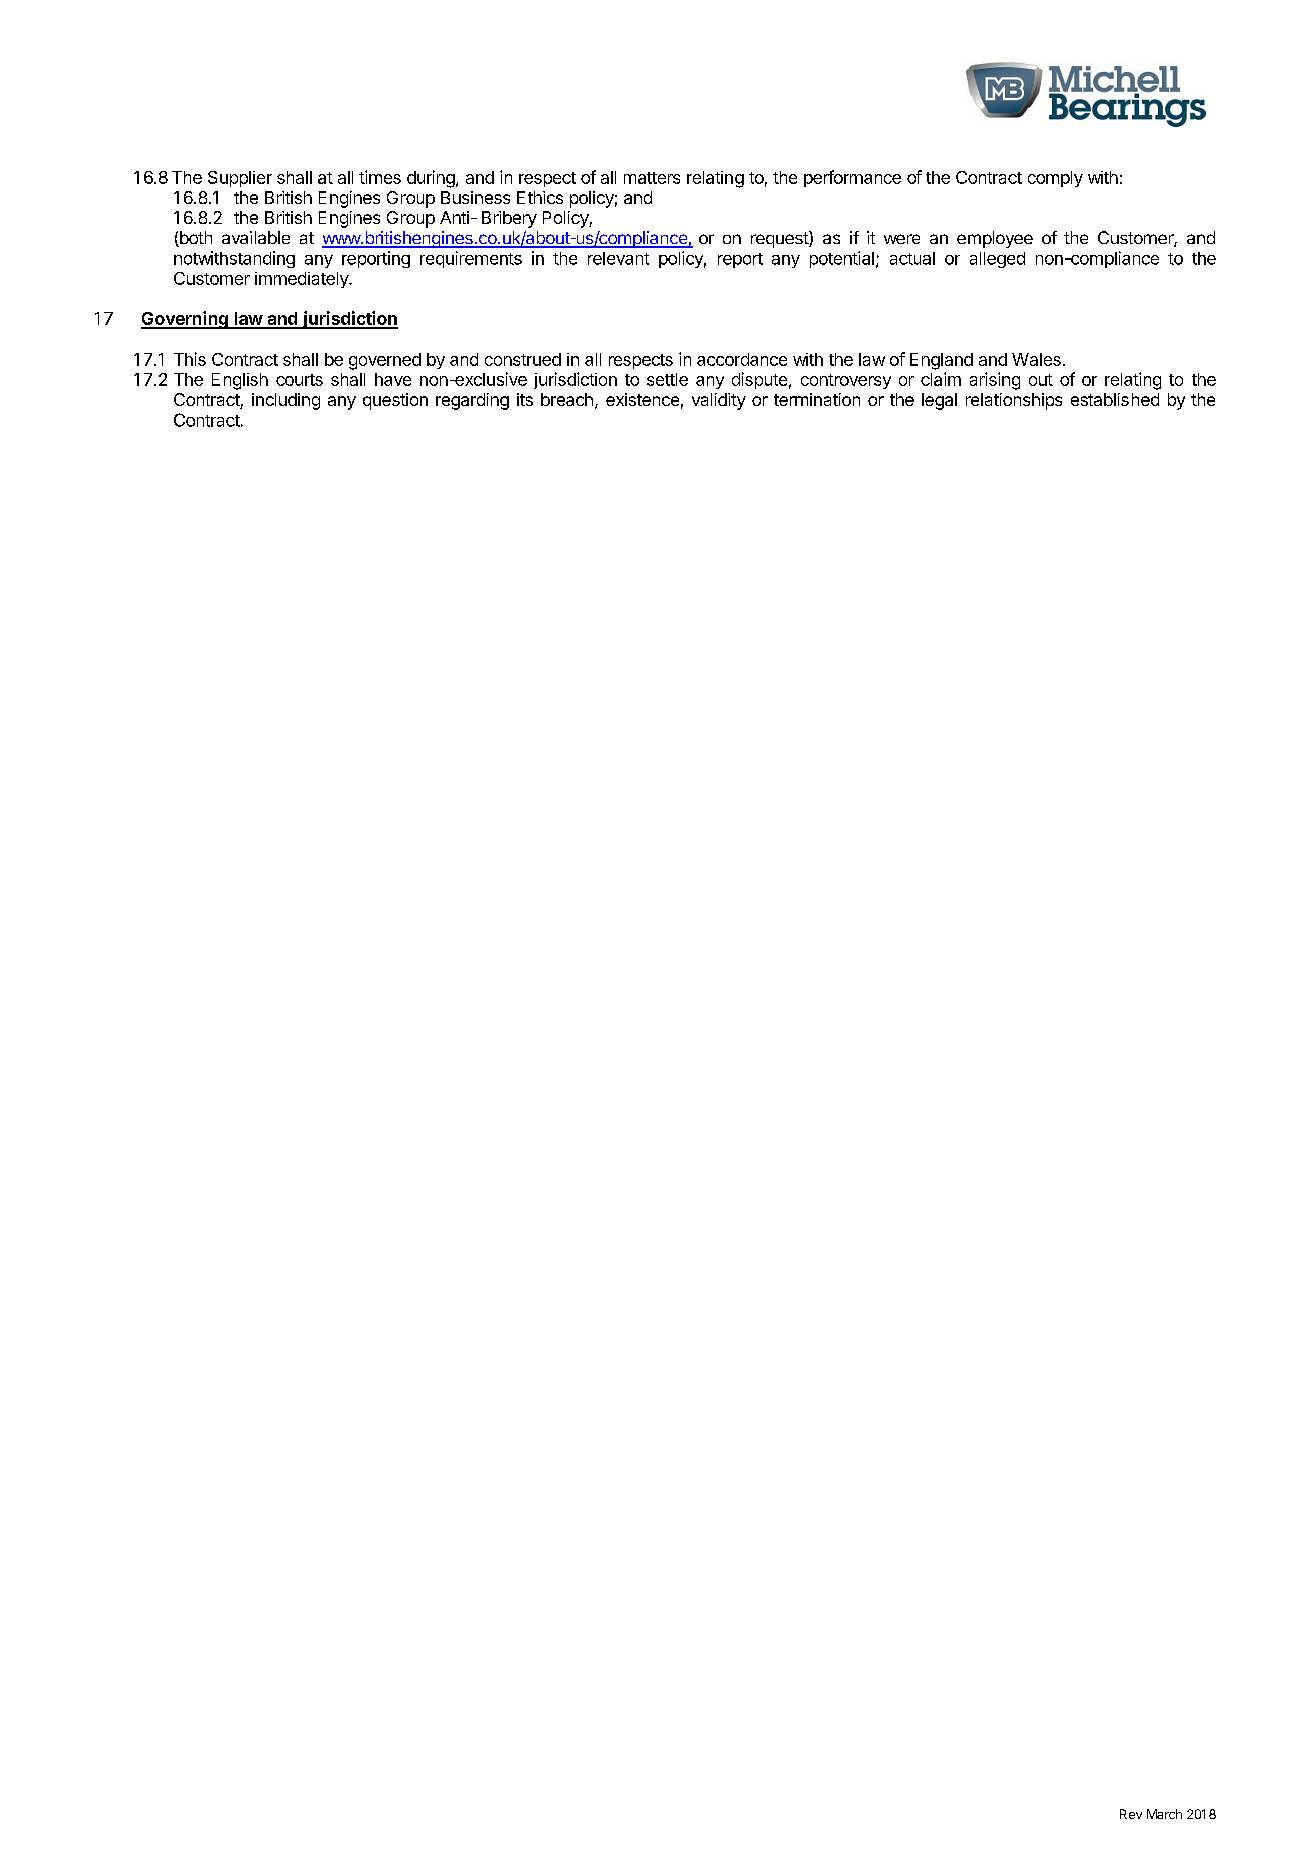  I want to click on Rev, so click(1131, 1814).
